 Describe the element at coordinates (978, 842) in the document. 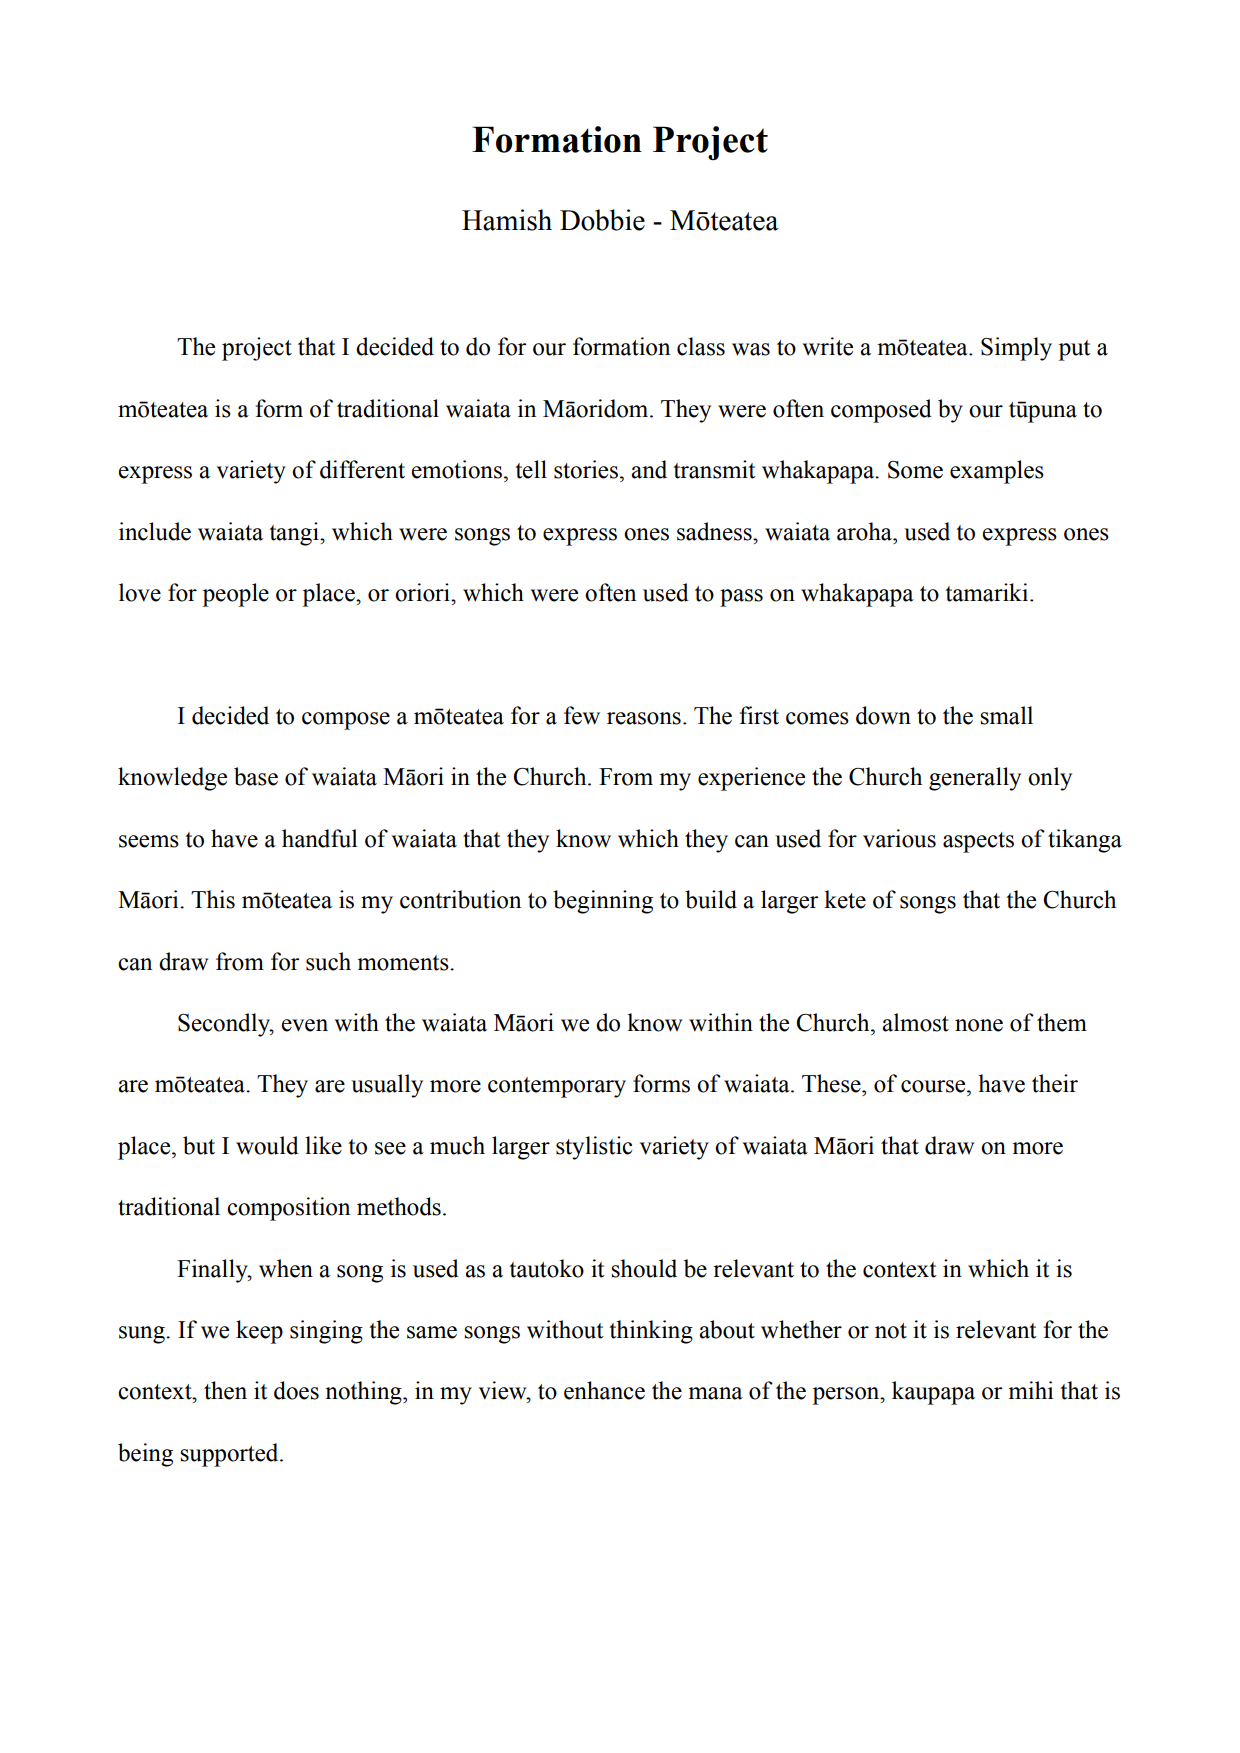

I see `aspects` at that location.
